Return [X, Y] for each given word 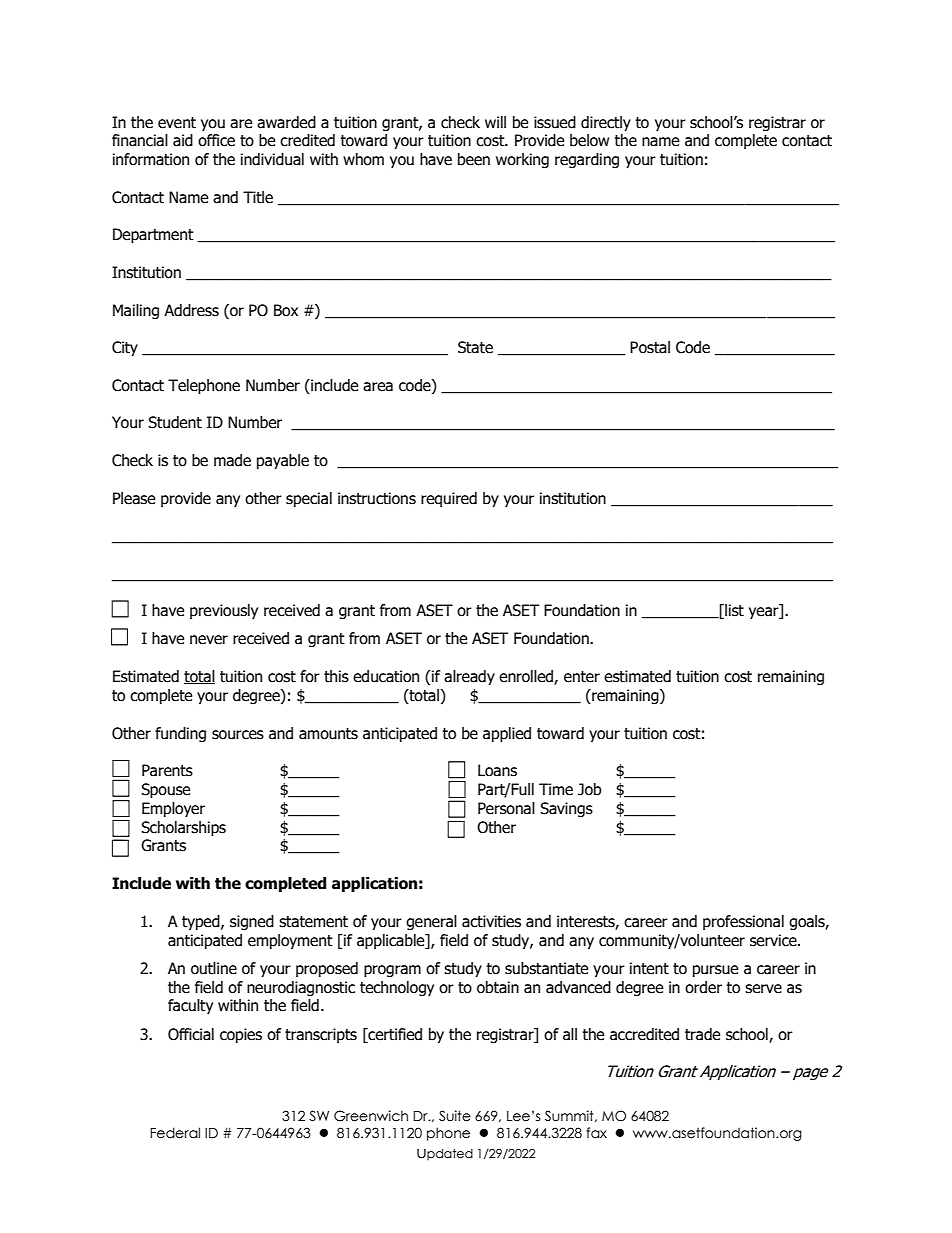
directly [606, 123]
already [469, 677]
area [378, 387]
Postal [650, 347]
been [474, 159]
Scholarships [183, 828]
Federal [175, 1133]
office [216, 140]
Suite [455, 1116]
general [431, 922]
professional [743, 922]
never [209, 640]
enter [582, 677]
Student [175, 422]
